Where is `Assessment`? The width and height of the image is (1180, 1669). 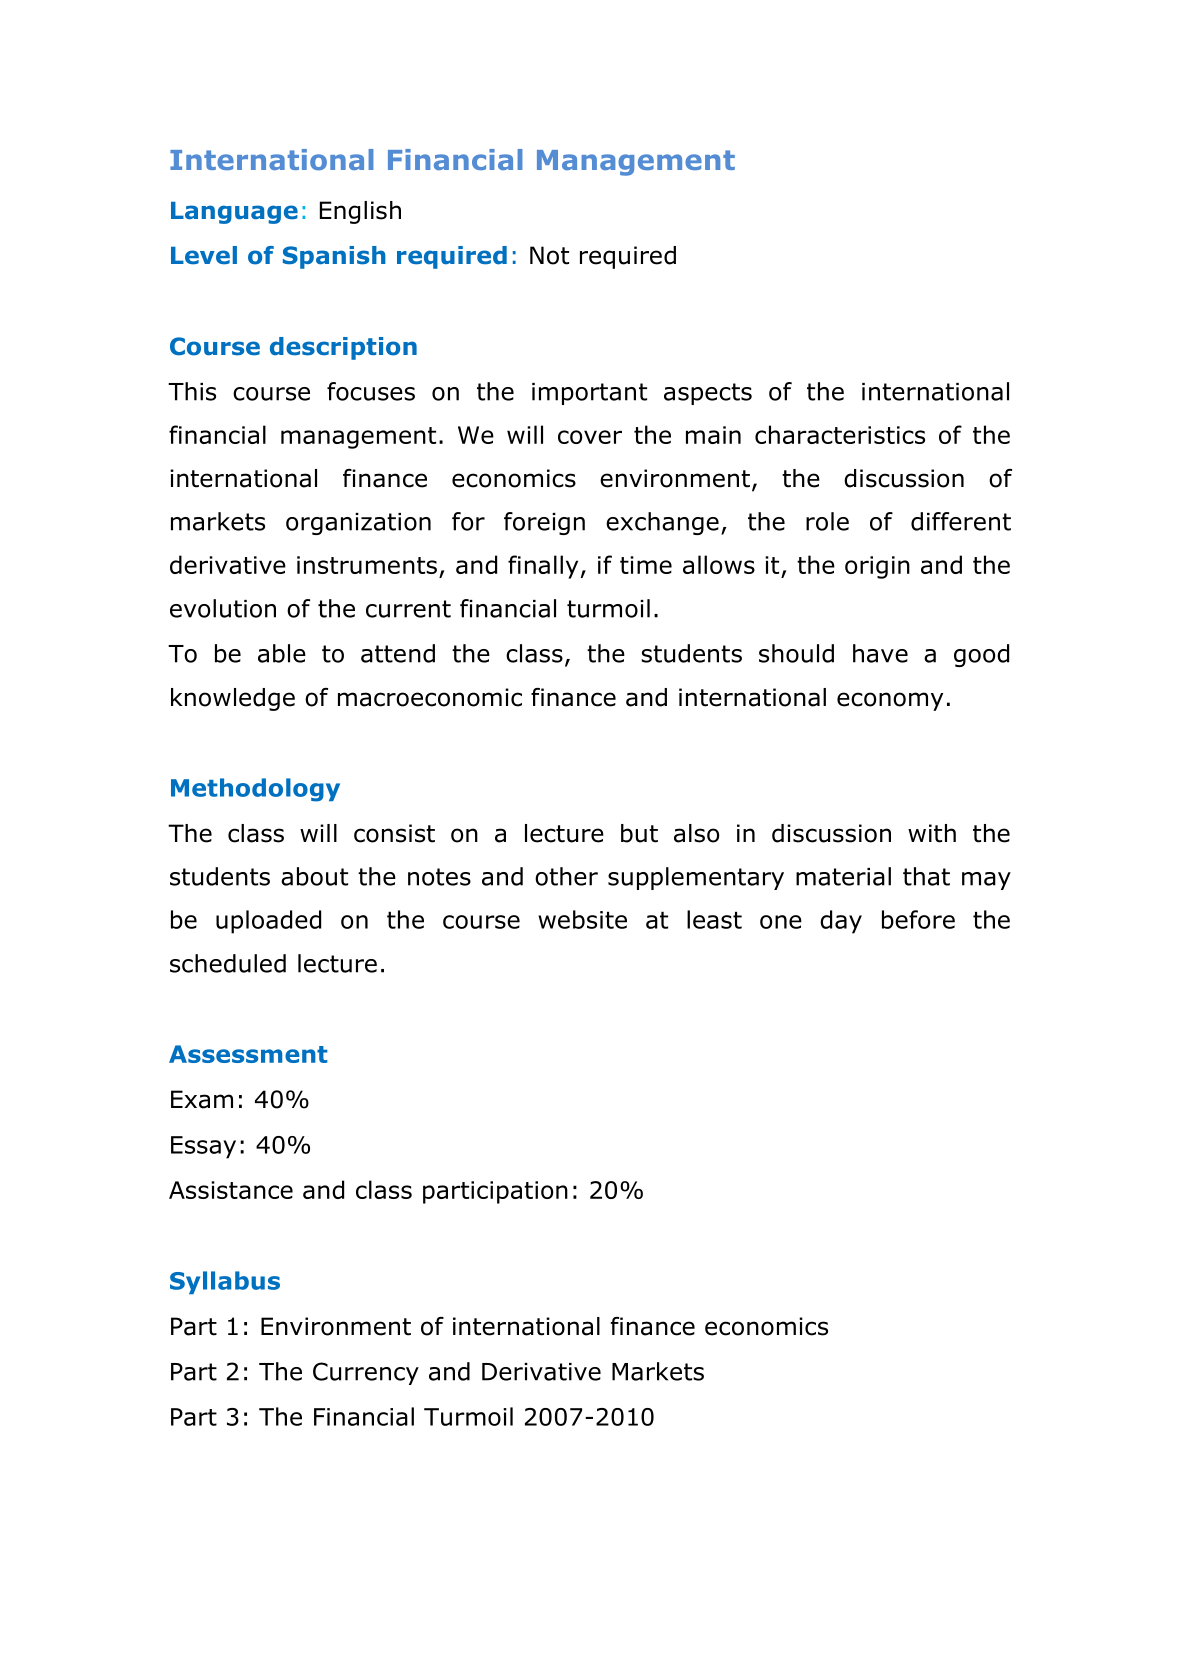
Assessment is located at coordinates (248, 1054).
